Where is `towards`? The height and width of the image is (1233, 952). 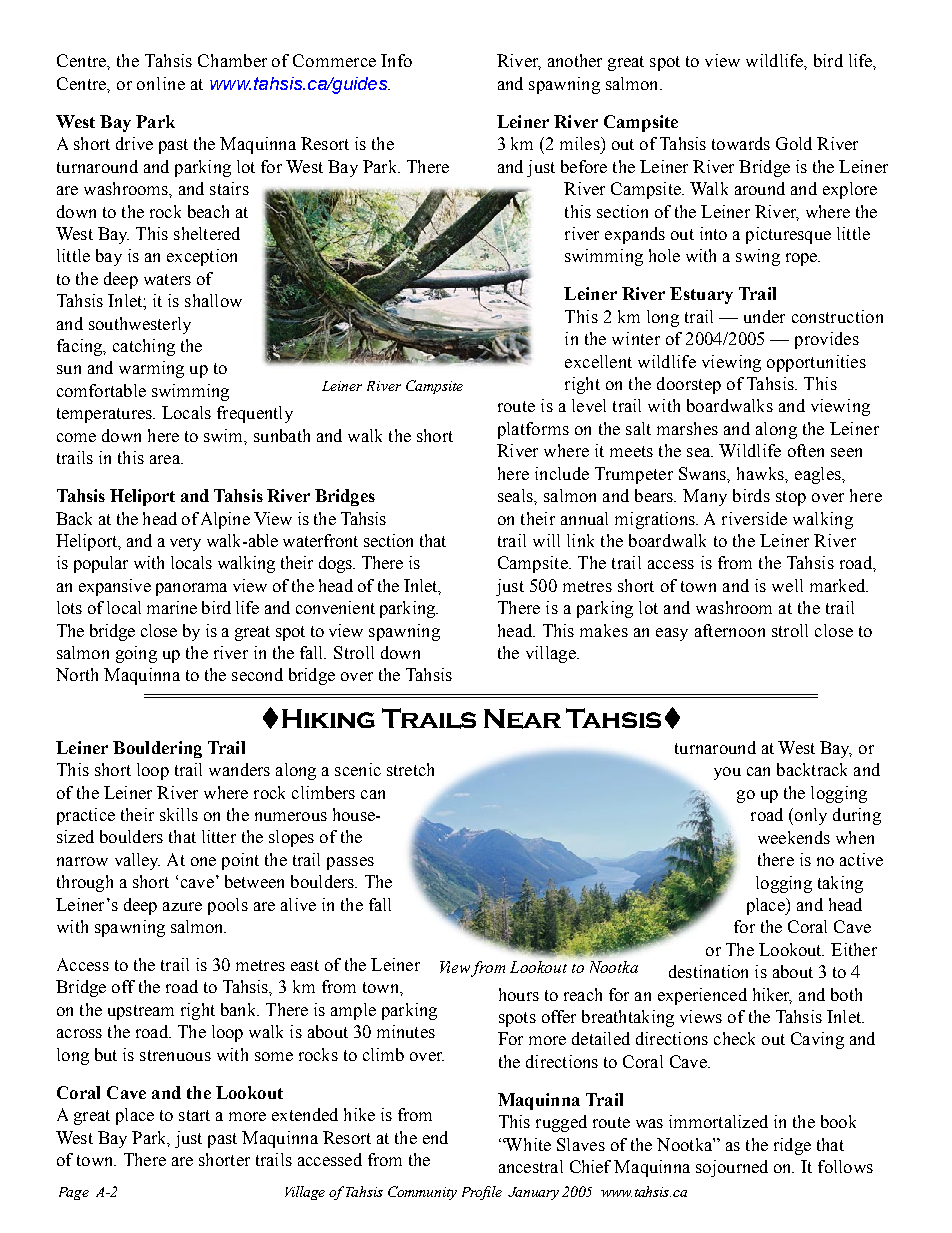
towards is located at coordinates (741, 143).
